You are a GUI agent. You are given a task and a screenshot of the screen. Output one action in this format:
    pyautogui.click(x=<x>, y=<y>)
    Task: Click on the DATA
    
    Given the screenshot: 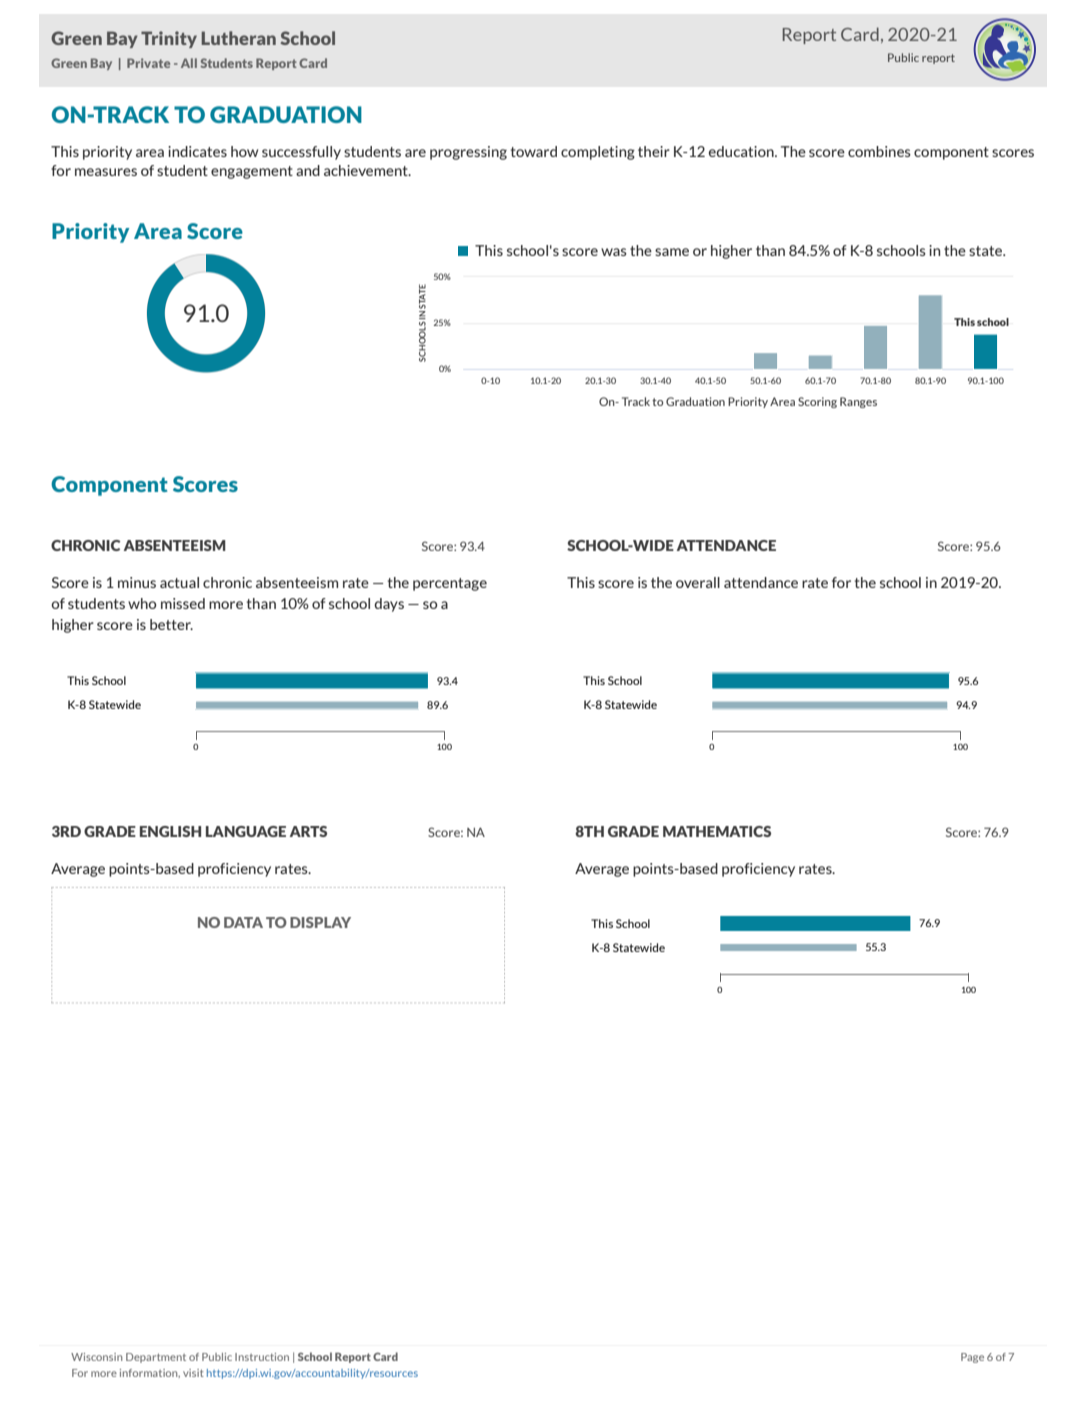 What is the action you would take?
    pyautogui.click(x=243, y=922)
